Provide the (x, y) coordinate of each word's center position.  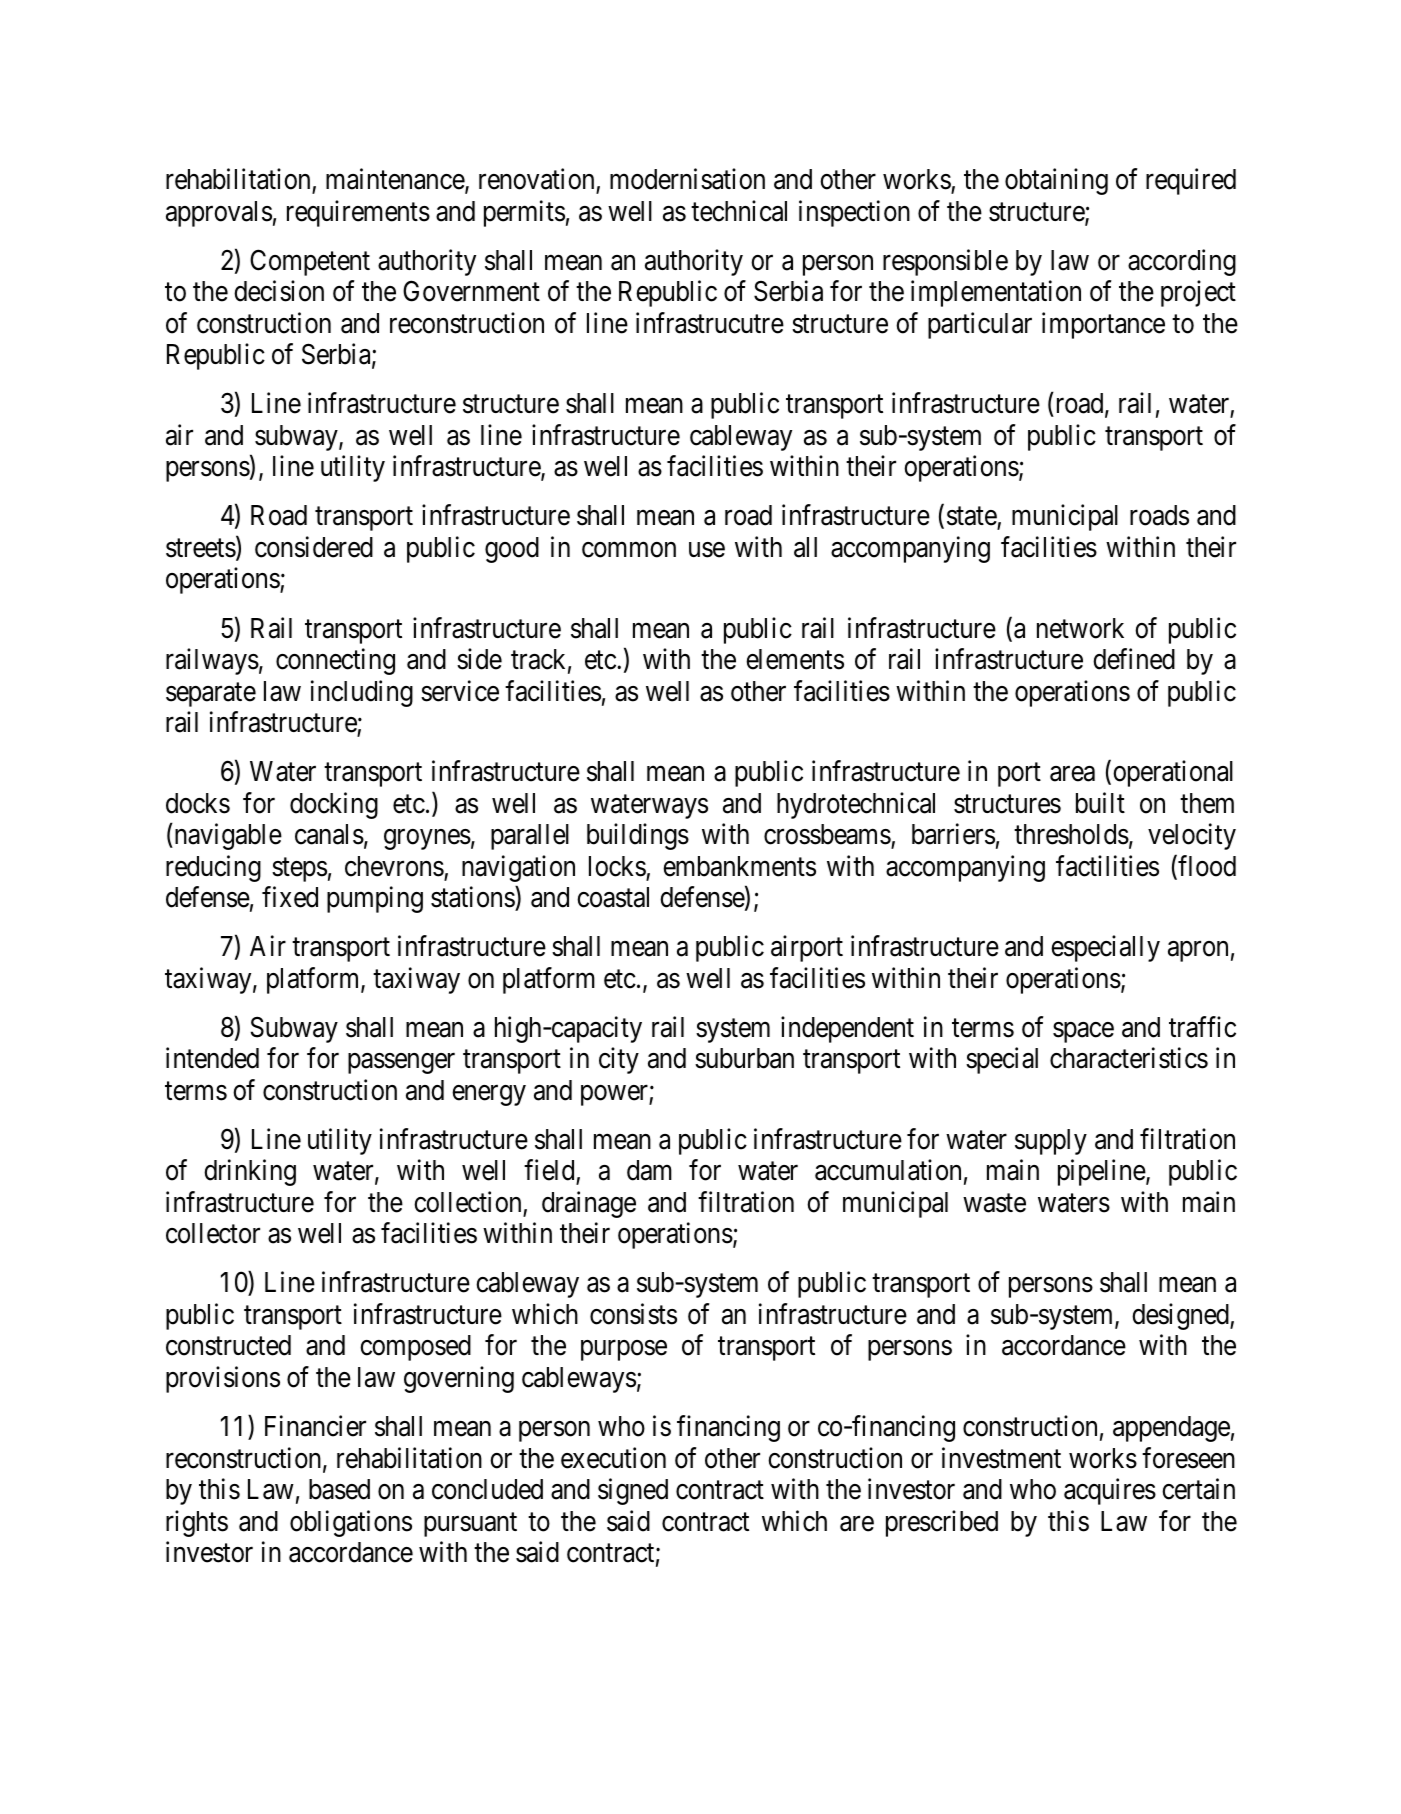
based (339, 1489)
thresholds (1071, 834)
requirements (358, 213)
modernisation (687, 179)
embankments (739, 866)
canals (329, 834)
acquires (1110, 1492)
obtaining (1056, 182)
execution (613, 1458)
